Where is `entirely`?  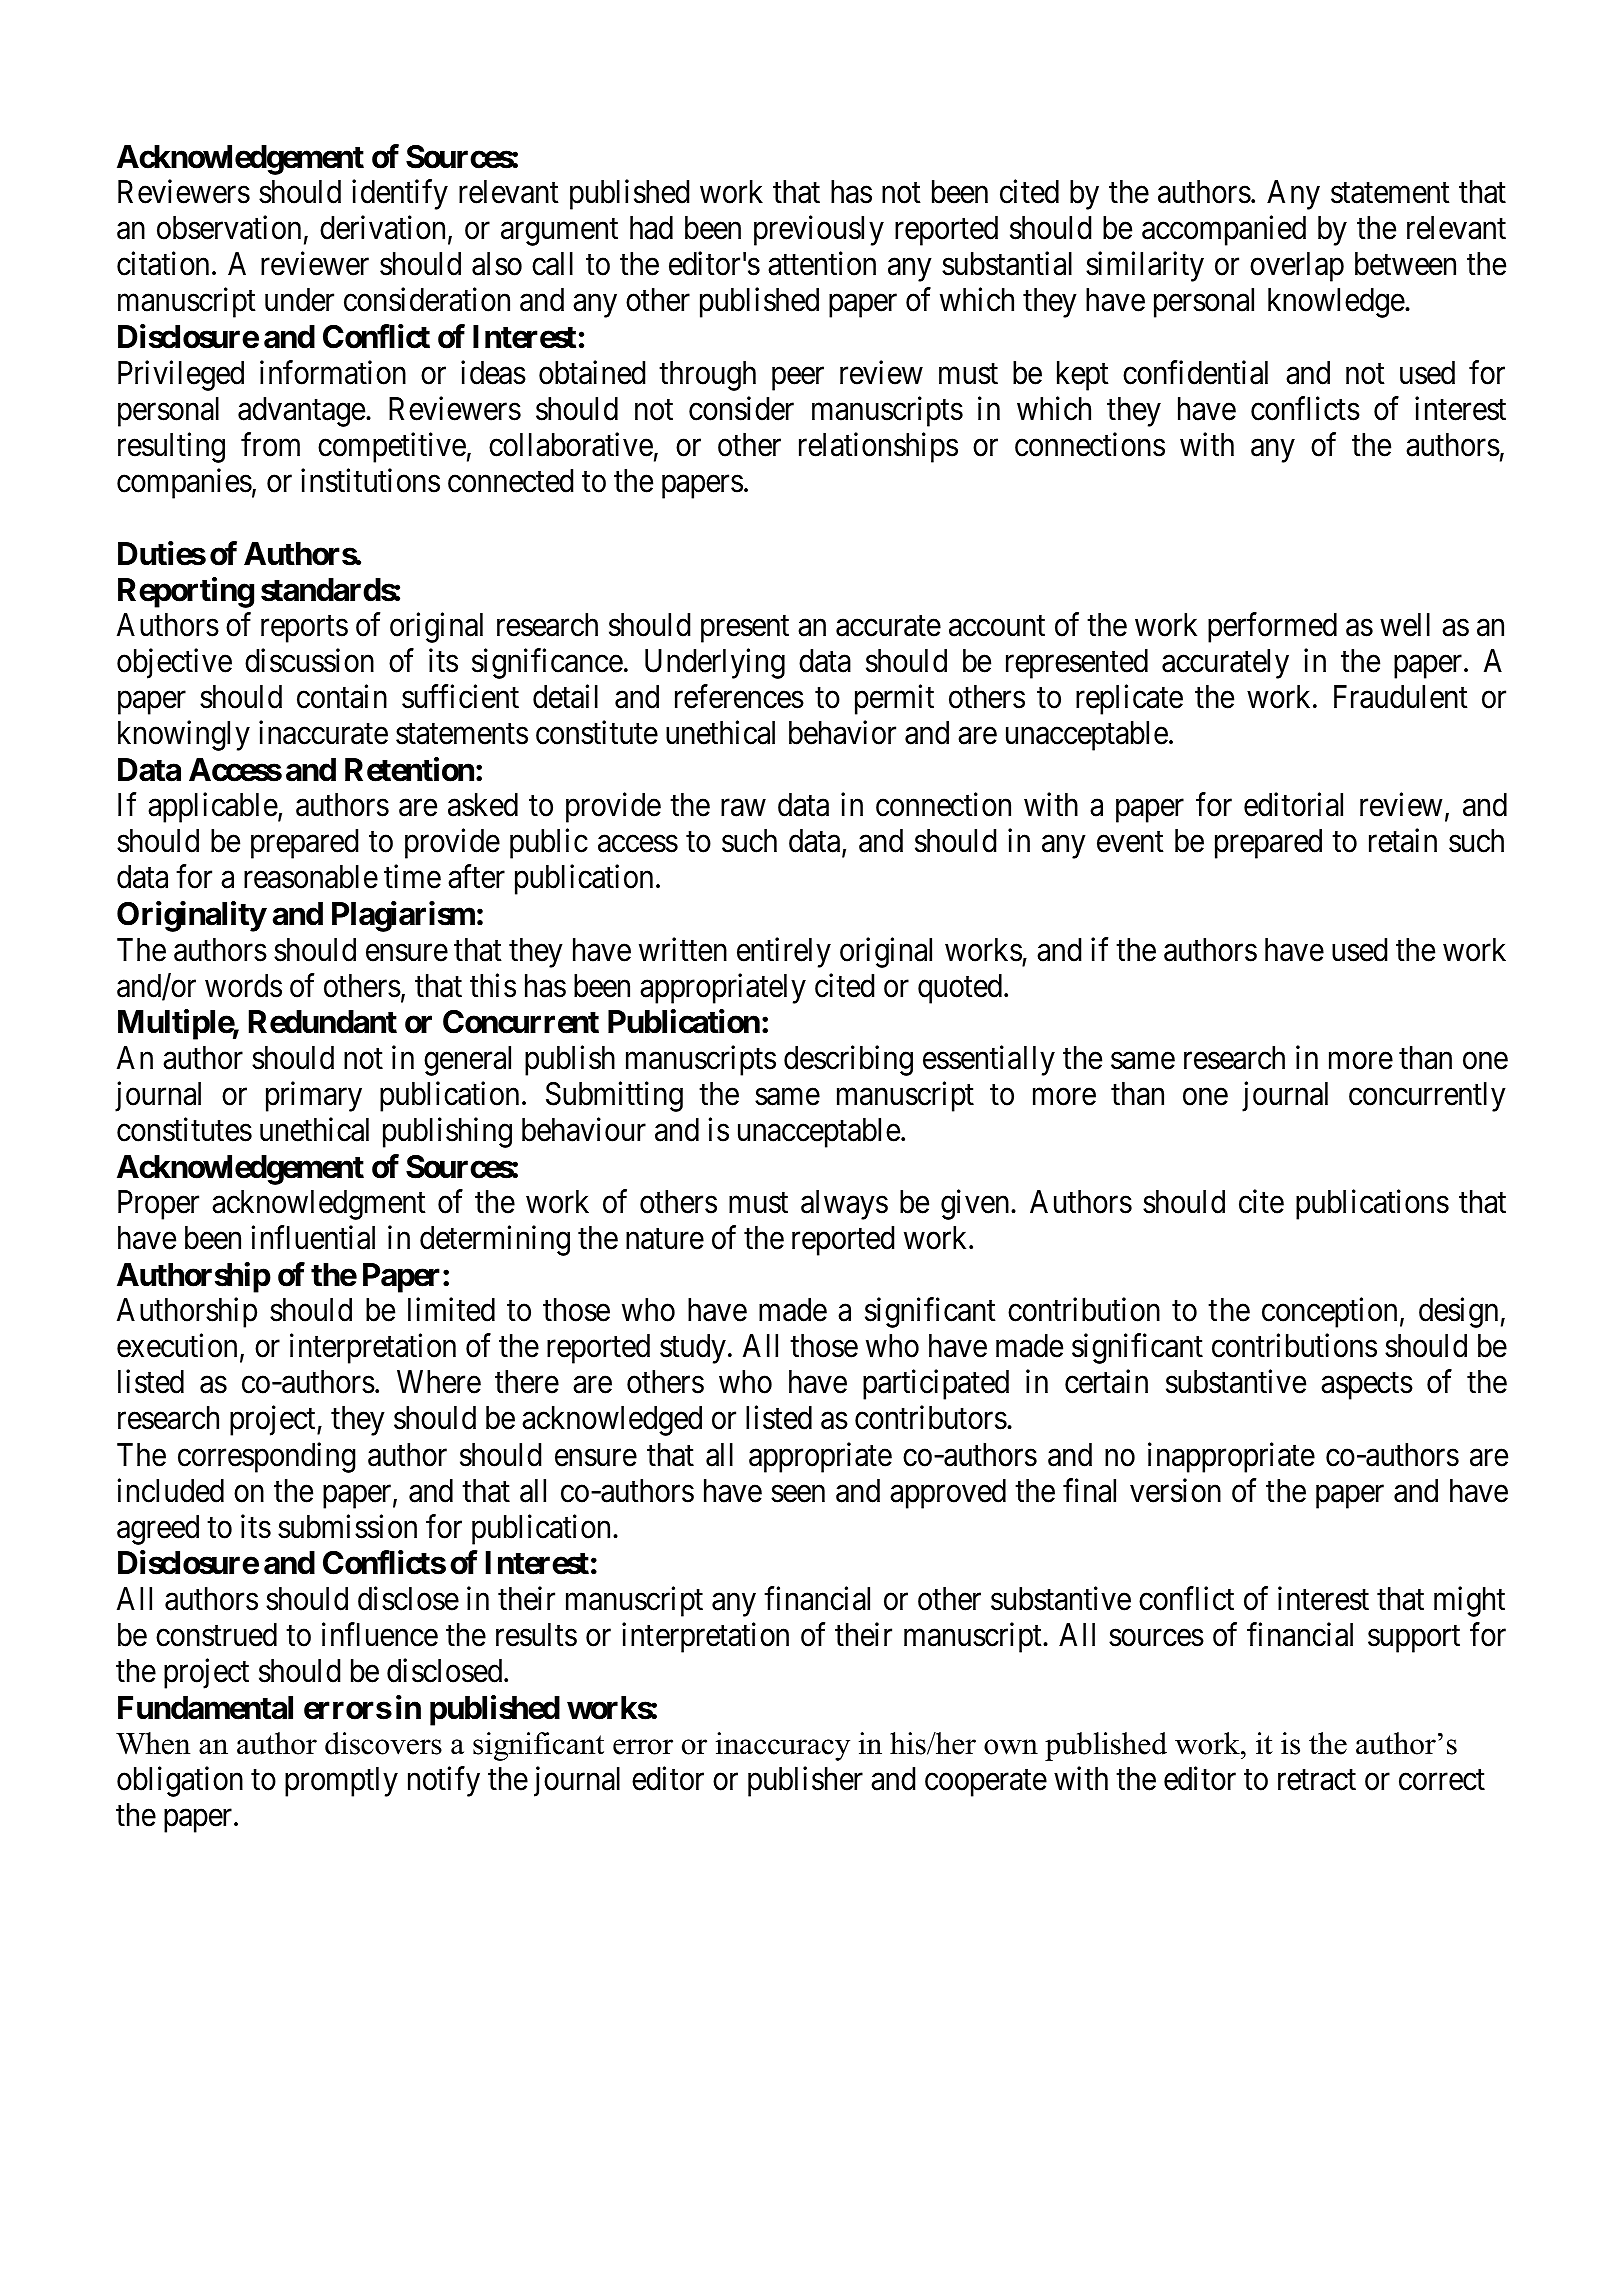 entirely is located at coordinates (784, 952).
